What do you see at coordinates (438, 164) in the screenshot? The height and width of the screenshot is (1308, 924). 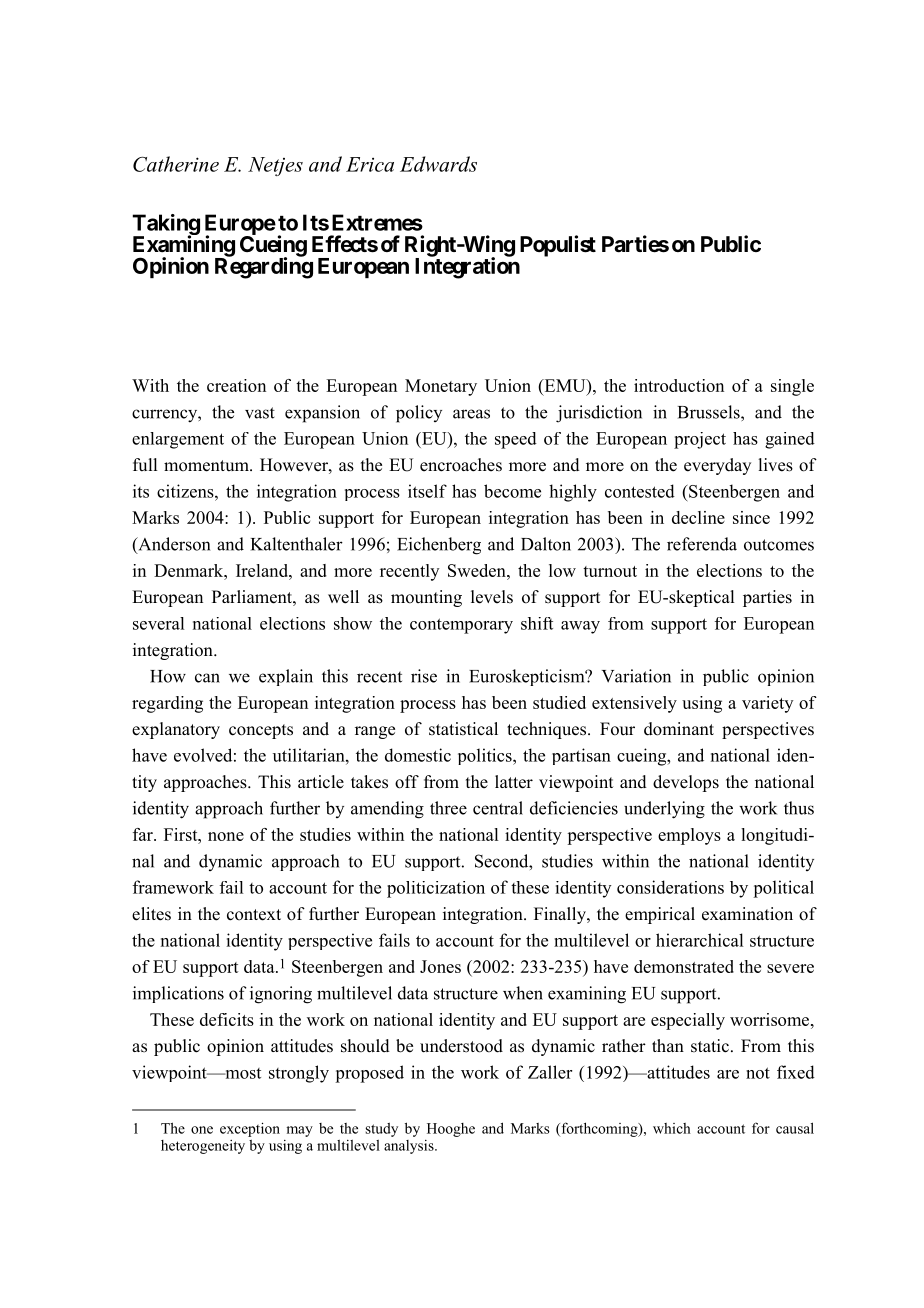 I see `Edwards` at bounding box center [438, 164].
